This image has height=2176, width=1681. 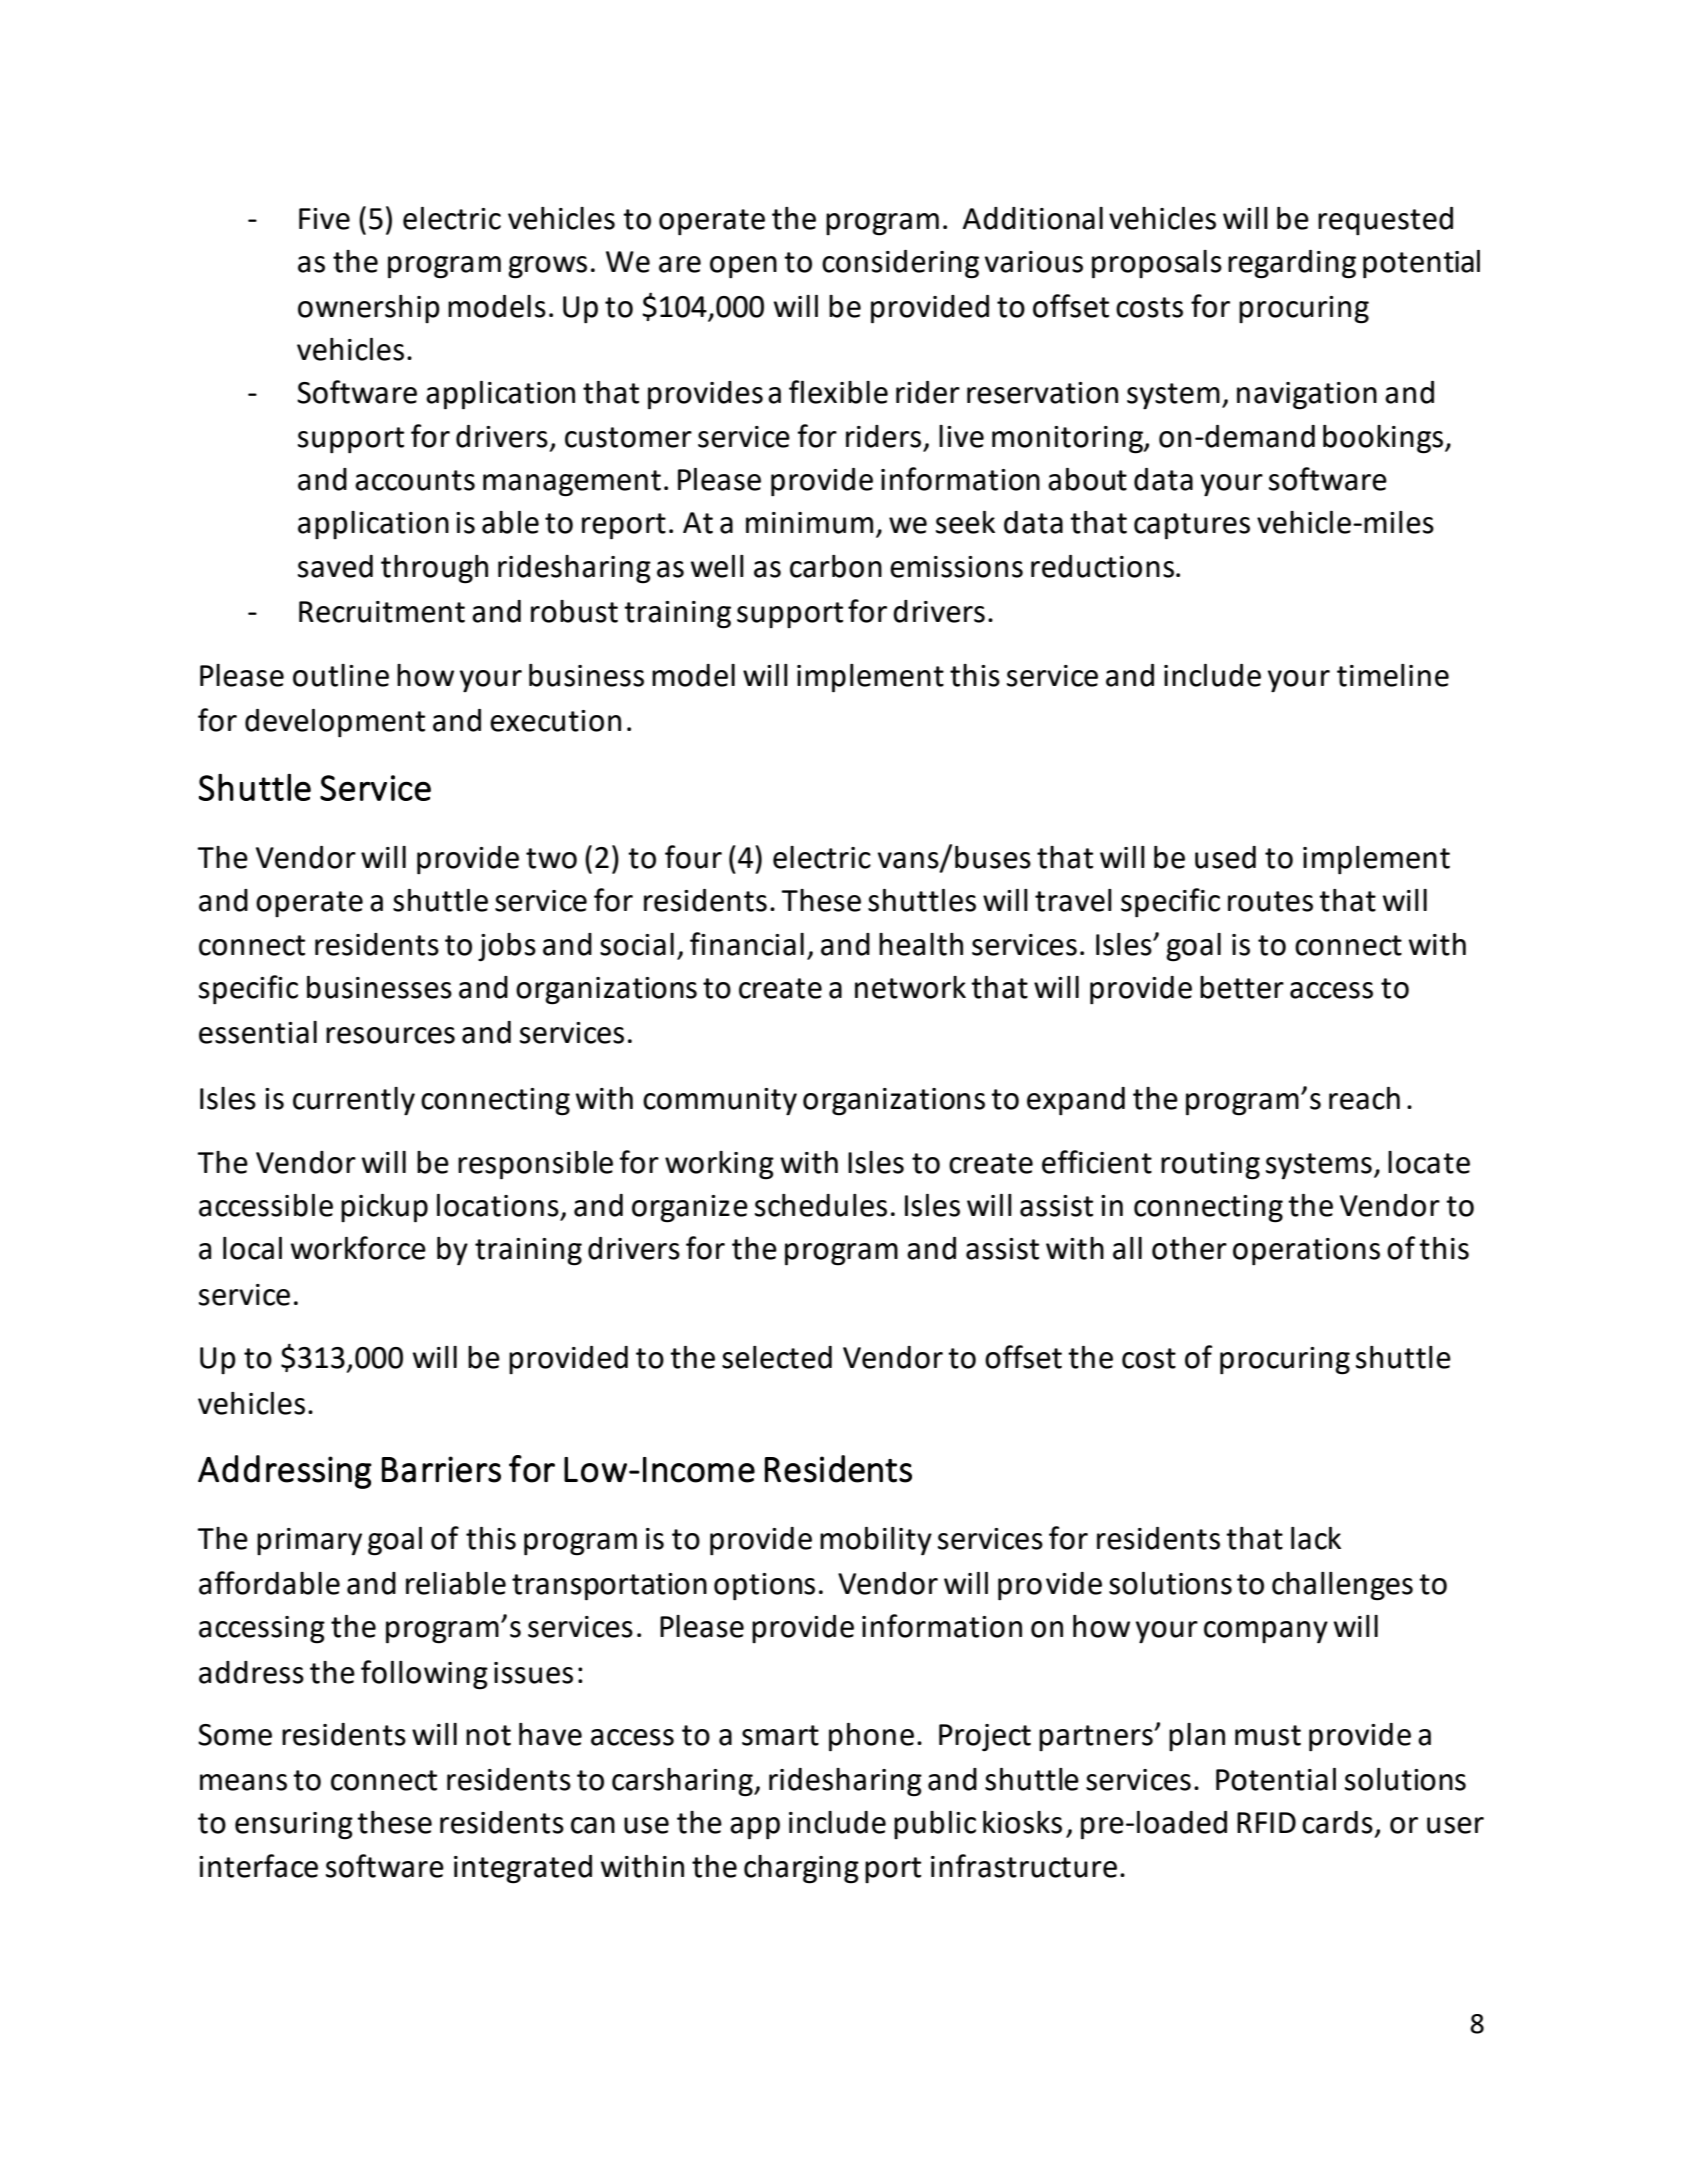 What do you see at coordinates (1306, 1251) in the image?
I see `operations` at bounding box center [1306, 1251].
